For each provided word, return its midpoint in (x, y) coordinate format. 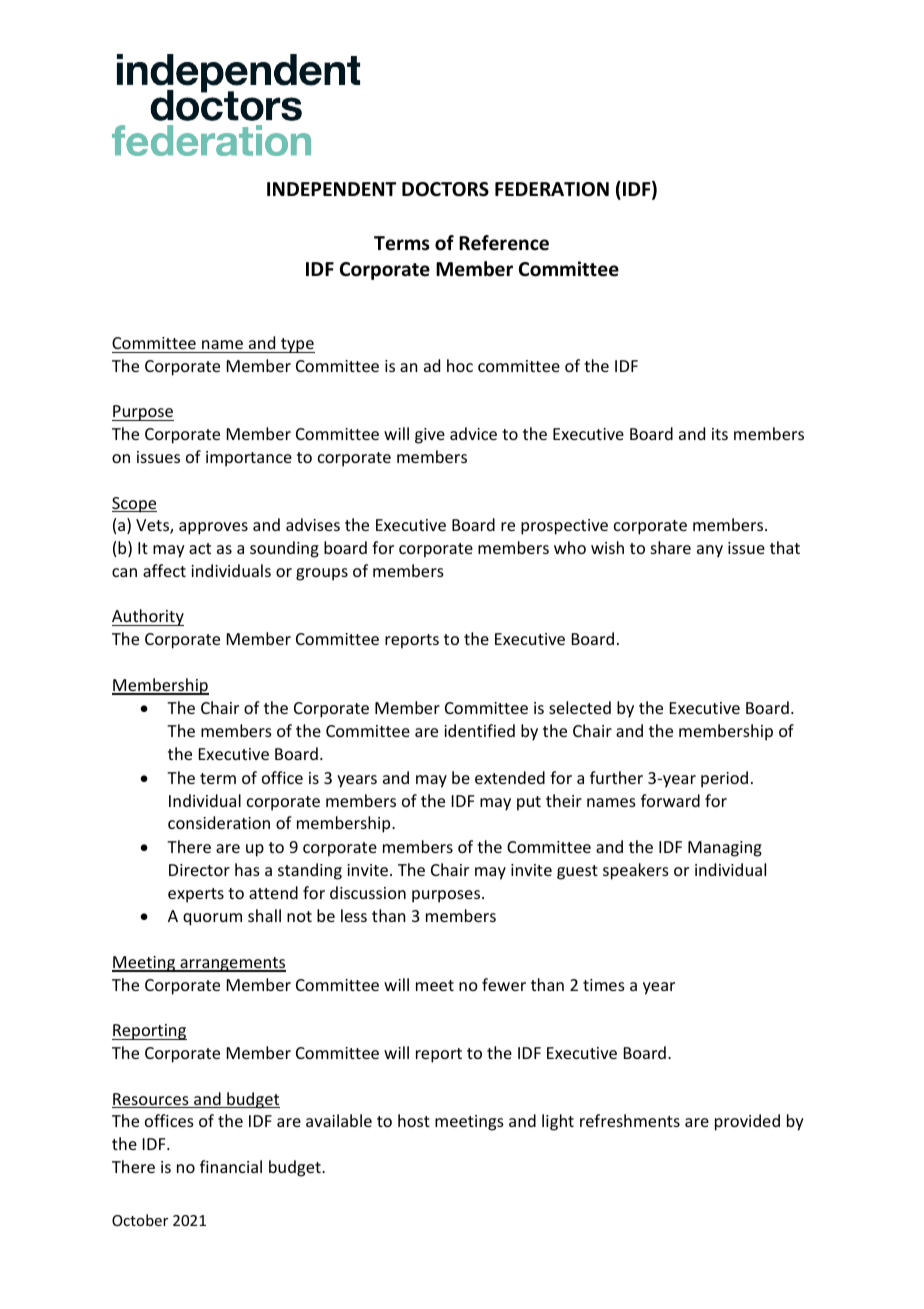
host (414, 1120)
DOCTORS (445, 189)
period (724, 779)
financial (231, 1166)
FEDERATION (552, 189)
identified (479, 730)
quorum (212, 919)
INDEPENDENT (331, 189)
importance (249, 459)
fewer (504, 984)
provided (747, 1122)
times (604, 985)
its (720, 434)
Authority (148, 617)
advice (473, 433)
